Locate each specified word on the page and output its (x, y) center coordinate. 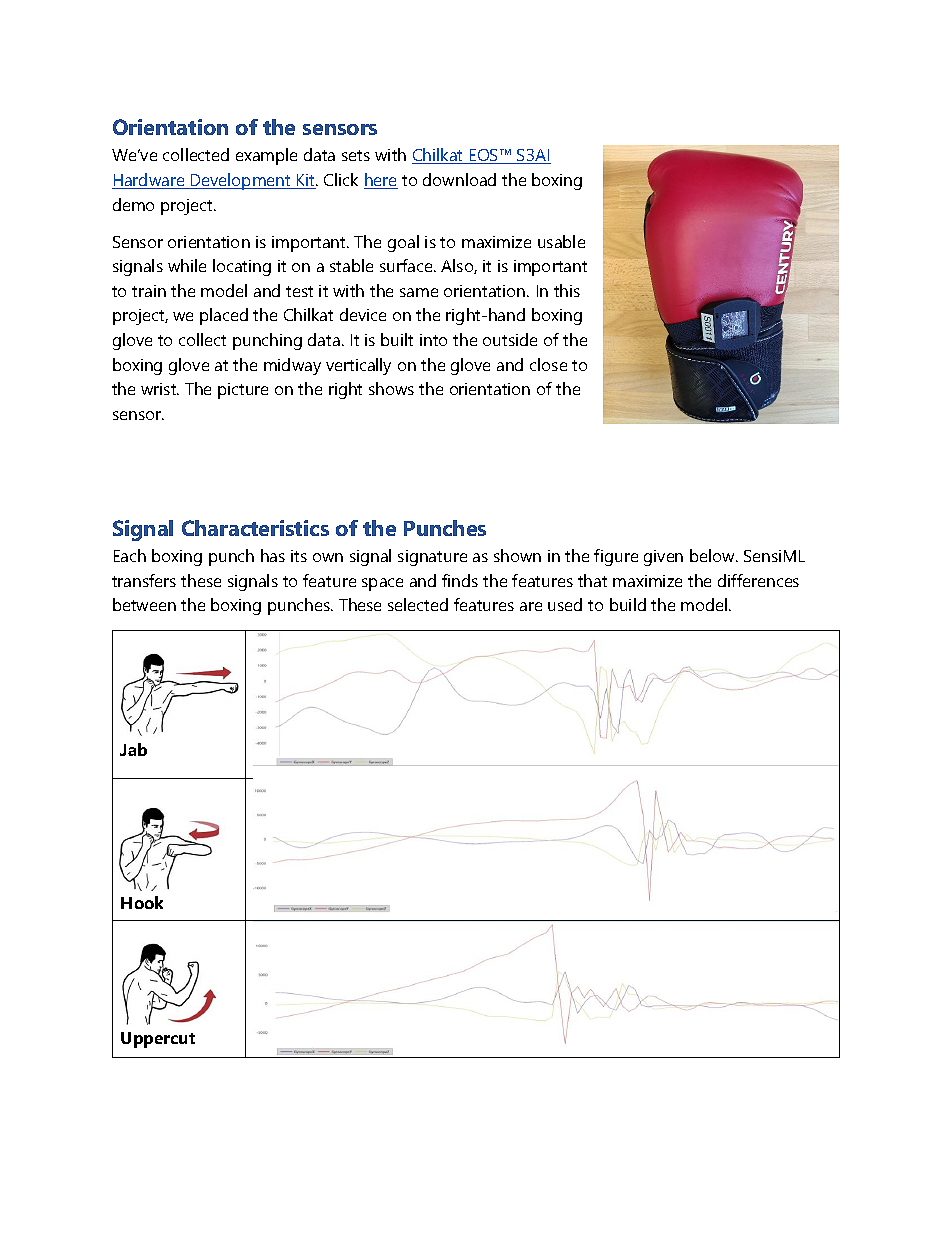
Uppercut (158, 1040)
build (628, 604)
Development (241, 181)
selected (418, 604)
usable (561, 241)
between (144, 604)
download (459, 179)
